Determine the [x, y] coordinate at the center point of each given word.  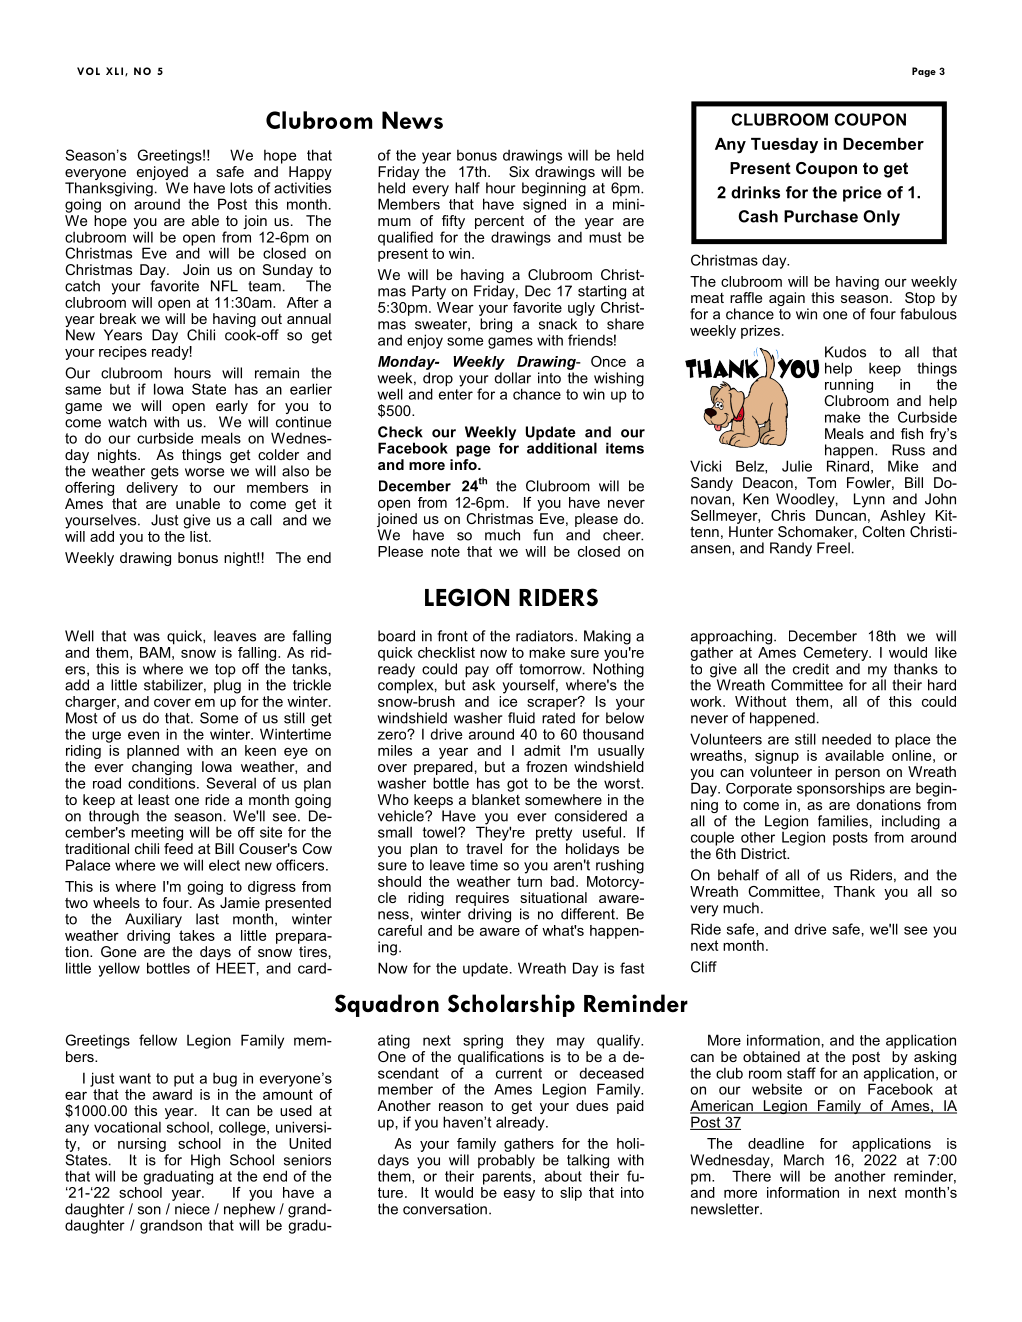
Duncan [841, 514]
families [843, 821]
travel [484, 848]
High [205, 1162]
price [862, 194]
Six [519, 171]
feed [178, 847]
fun [543, 535]
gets [165, 473]
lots [241, 188]
